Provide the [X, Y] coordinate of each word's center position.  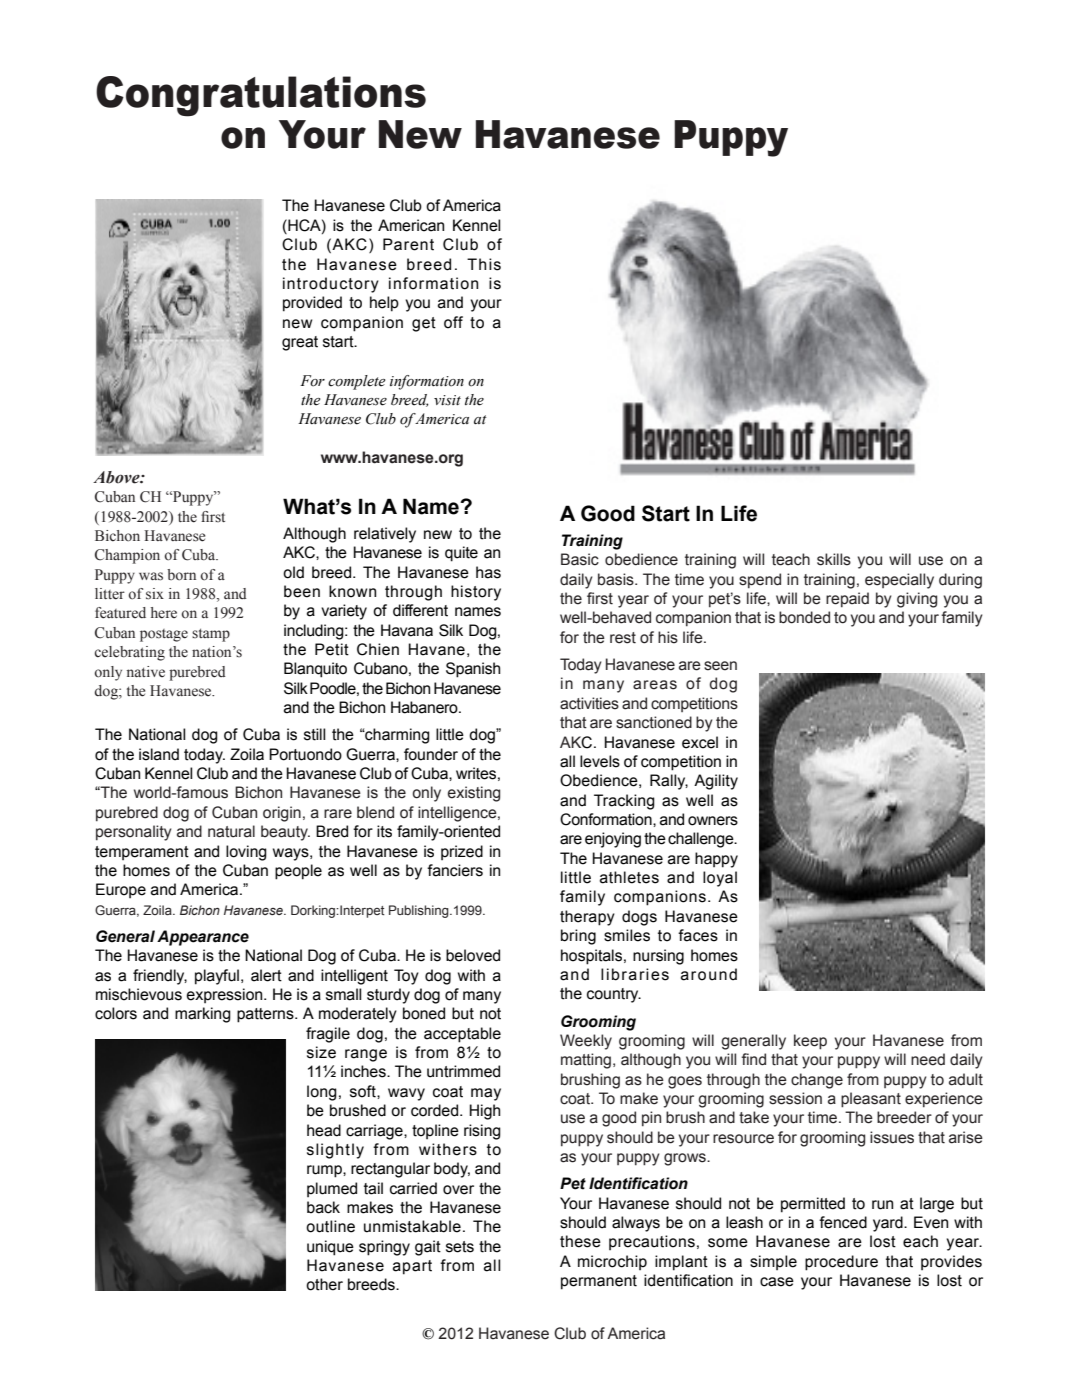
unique [330, 1248]
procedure [841, 1263]
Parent [408, 244]
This [484, 264]
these [580, 1241]
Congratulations [261, 96]
